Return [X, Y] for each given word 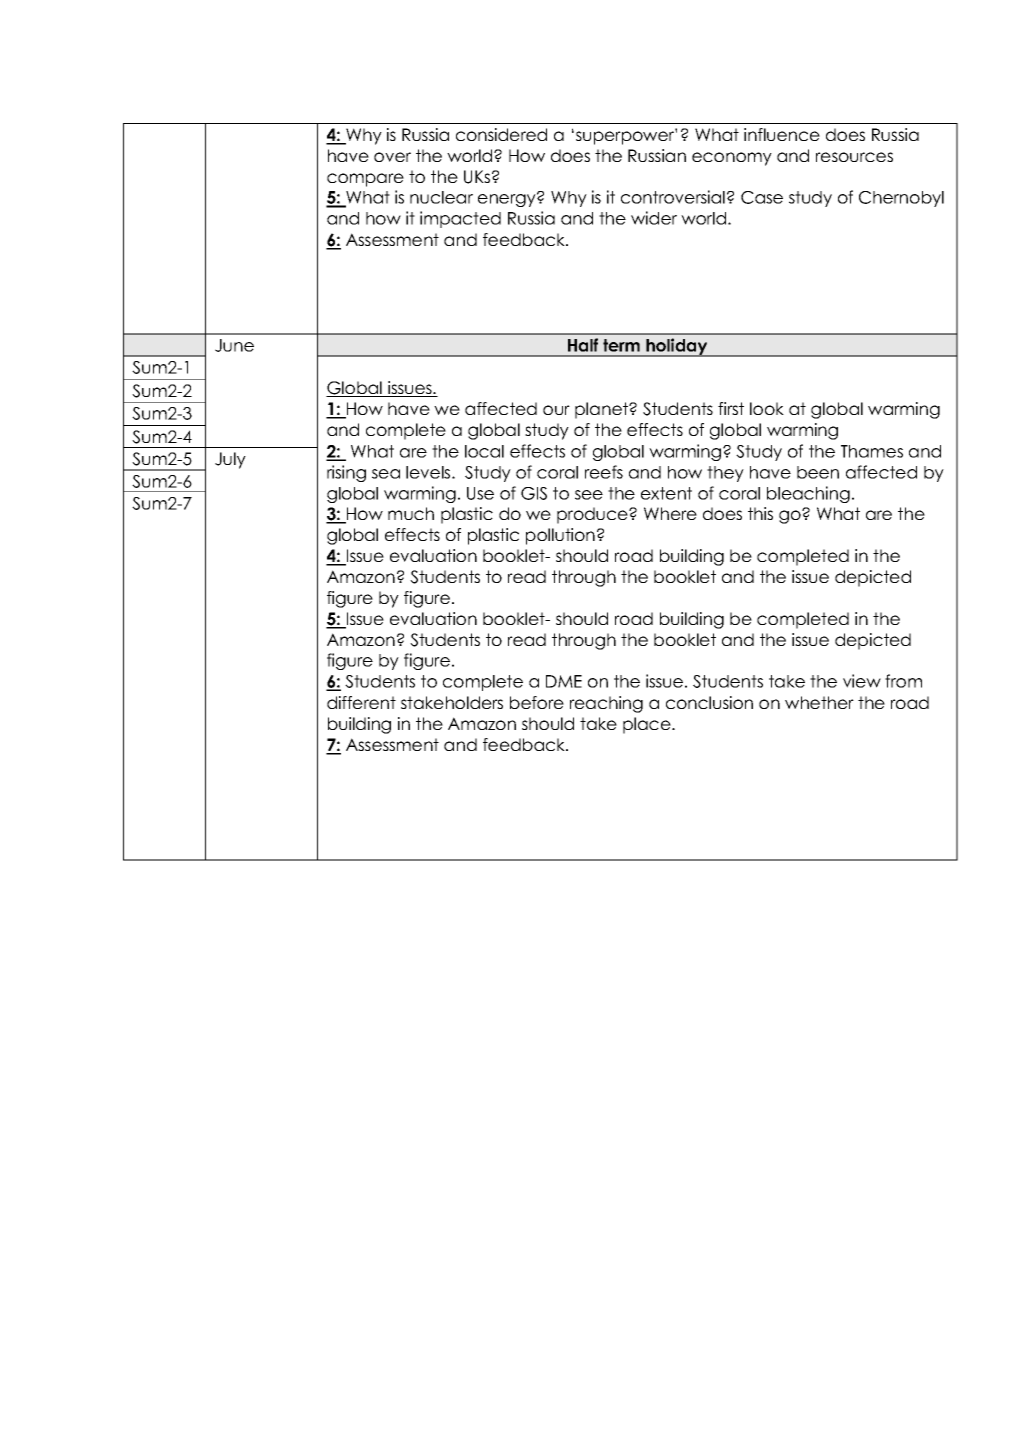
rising [346, 473]
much [411, 513]
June [234, 345]
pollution [560, 536]
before [537, 702]
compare [365, 180]
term [621, 345]
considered [501, 134]
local [484, 451]
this [760, 513]
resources [854, 157]
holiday [677, 347]
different [361, 702]
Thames [872, 451]
